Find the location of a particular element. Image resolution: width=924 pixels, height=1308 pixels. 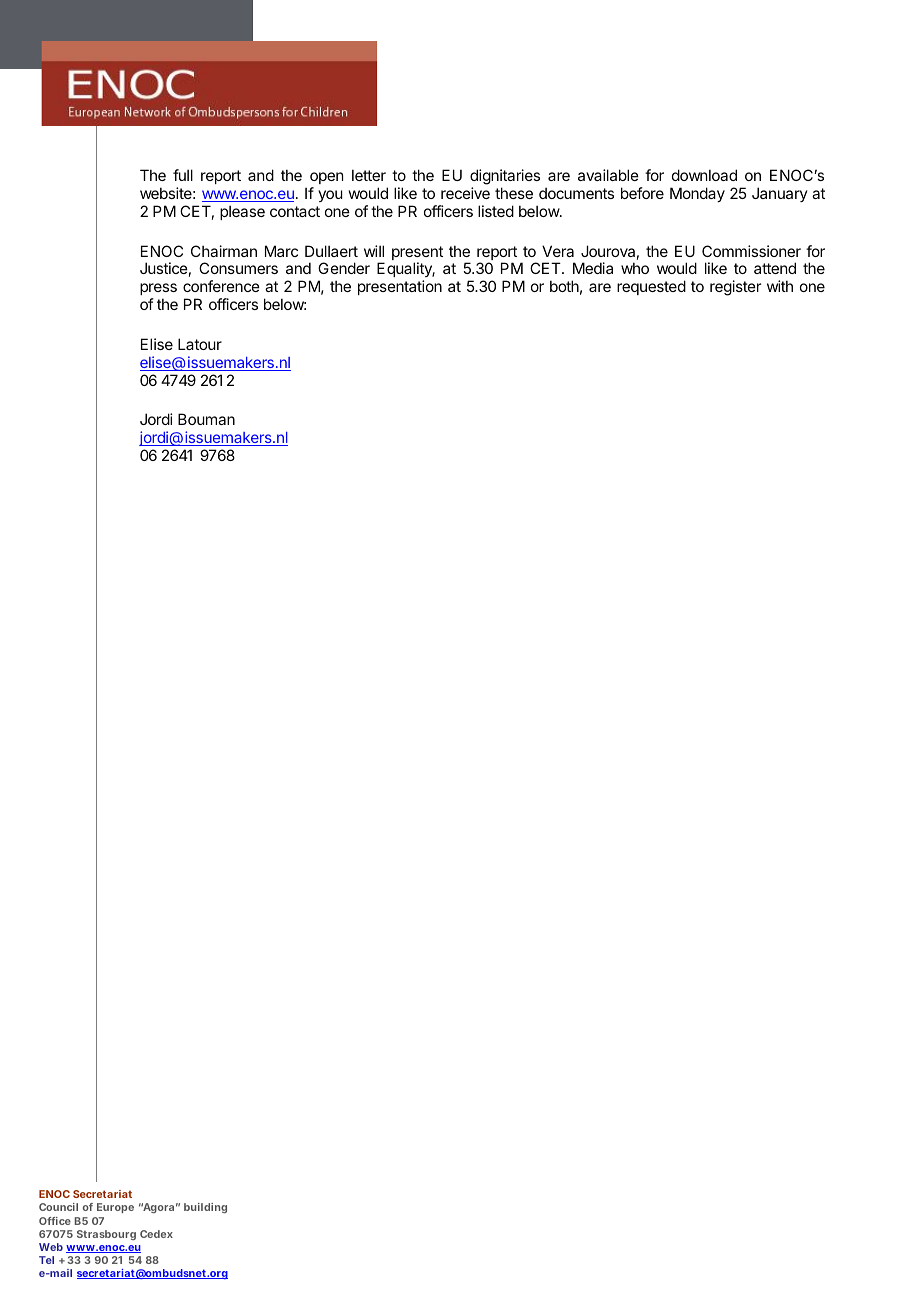

Monday is located at coordinates (697, 194).
